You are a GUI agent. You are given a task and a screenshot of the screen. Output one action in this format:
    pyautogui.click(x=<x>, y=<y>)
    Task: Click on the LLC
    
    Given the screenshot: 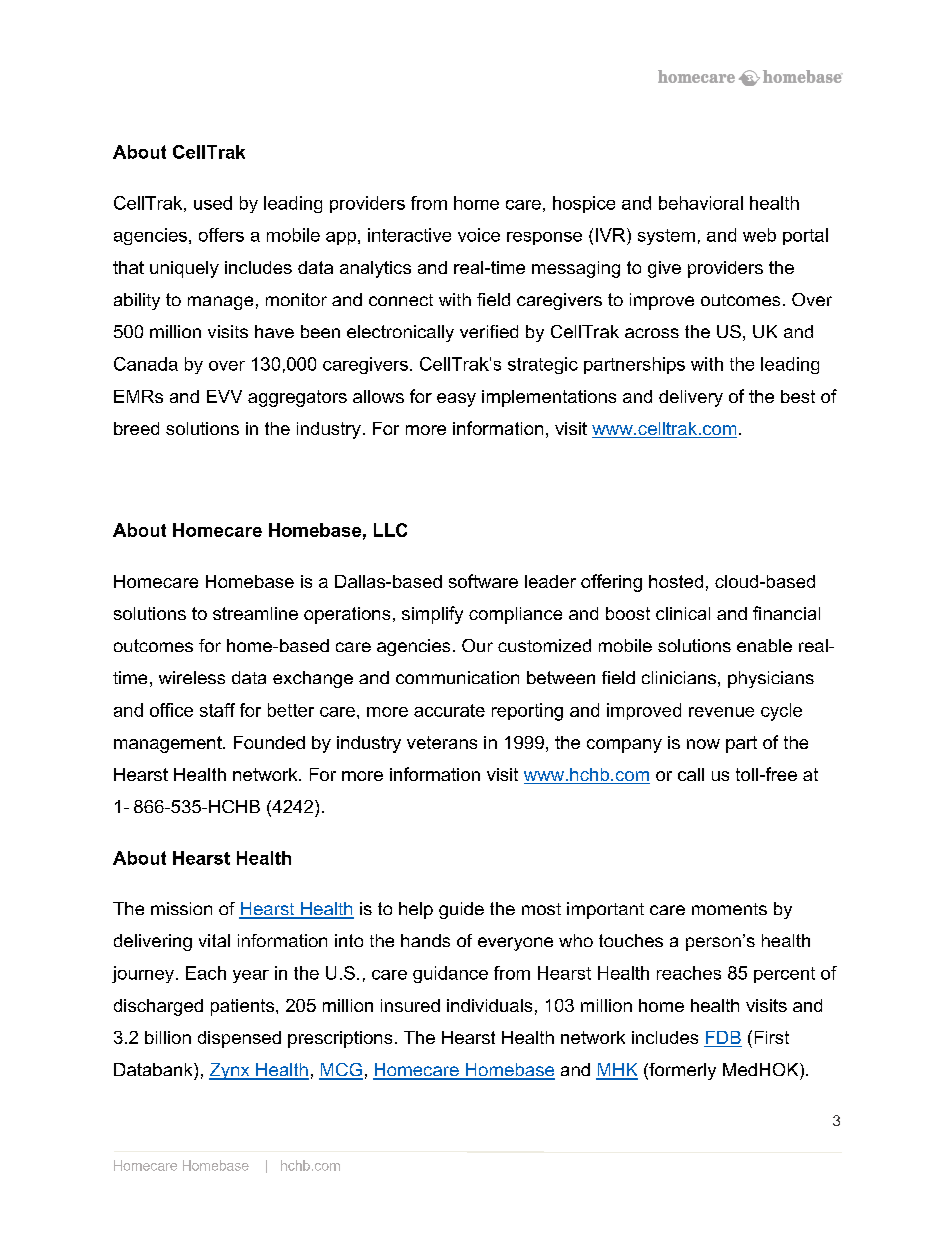 What is the action you would take?
    pyautogui.click(x=390, y=530)
